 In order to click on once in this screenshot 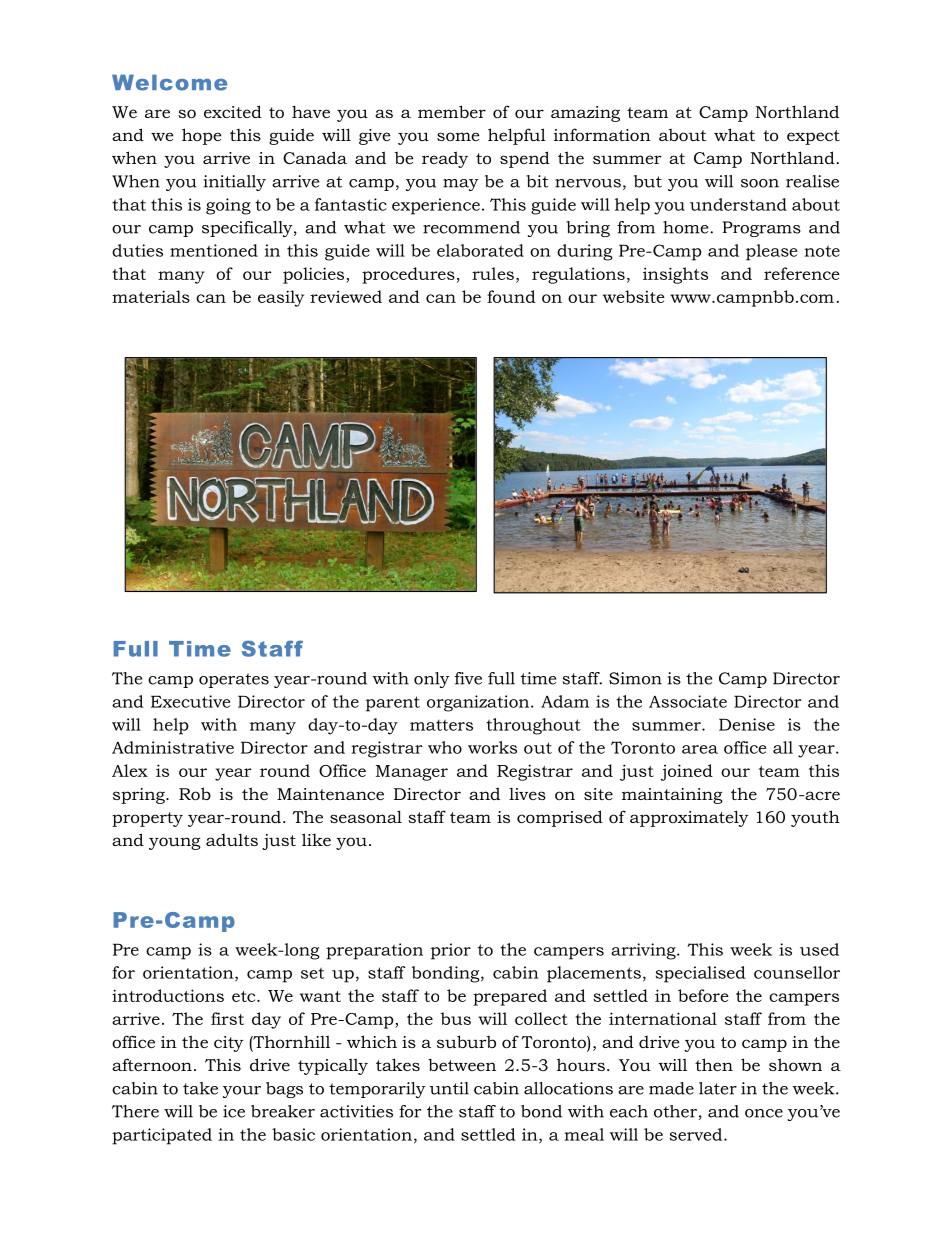, I will do `click(764, 1113)`.
